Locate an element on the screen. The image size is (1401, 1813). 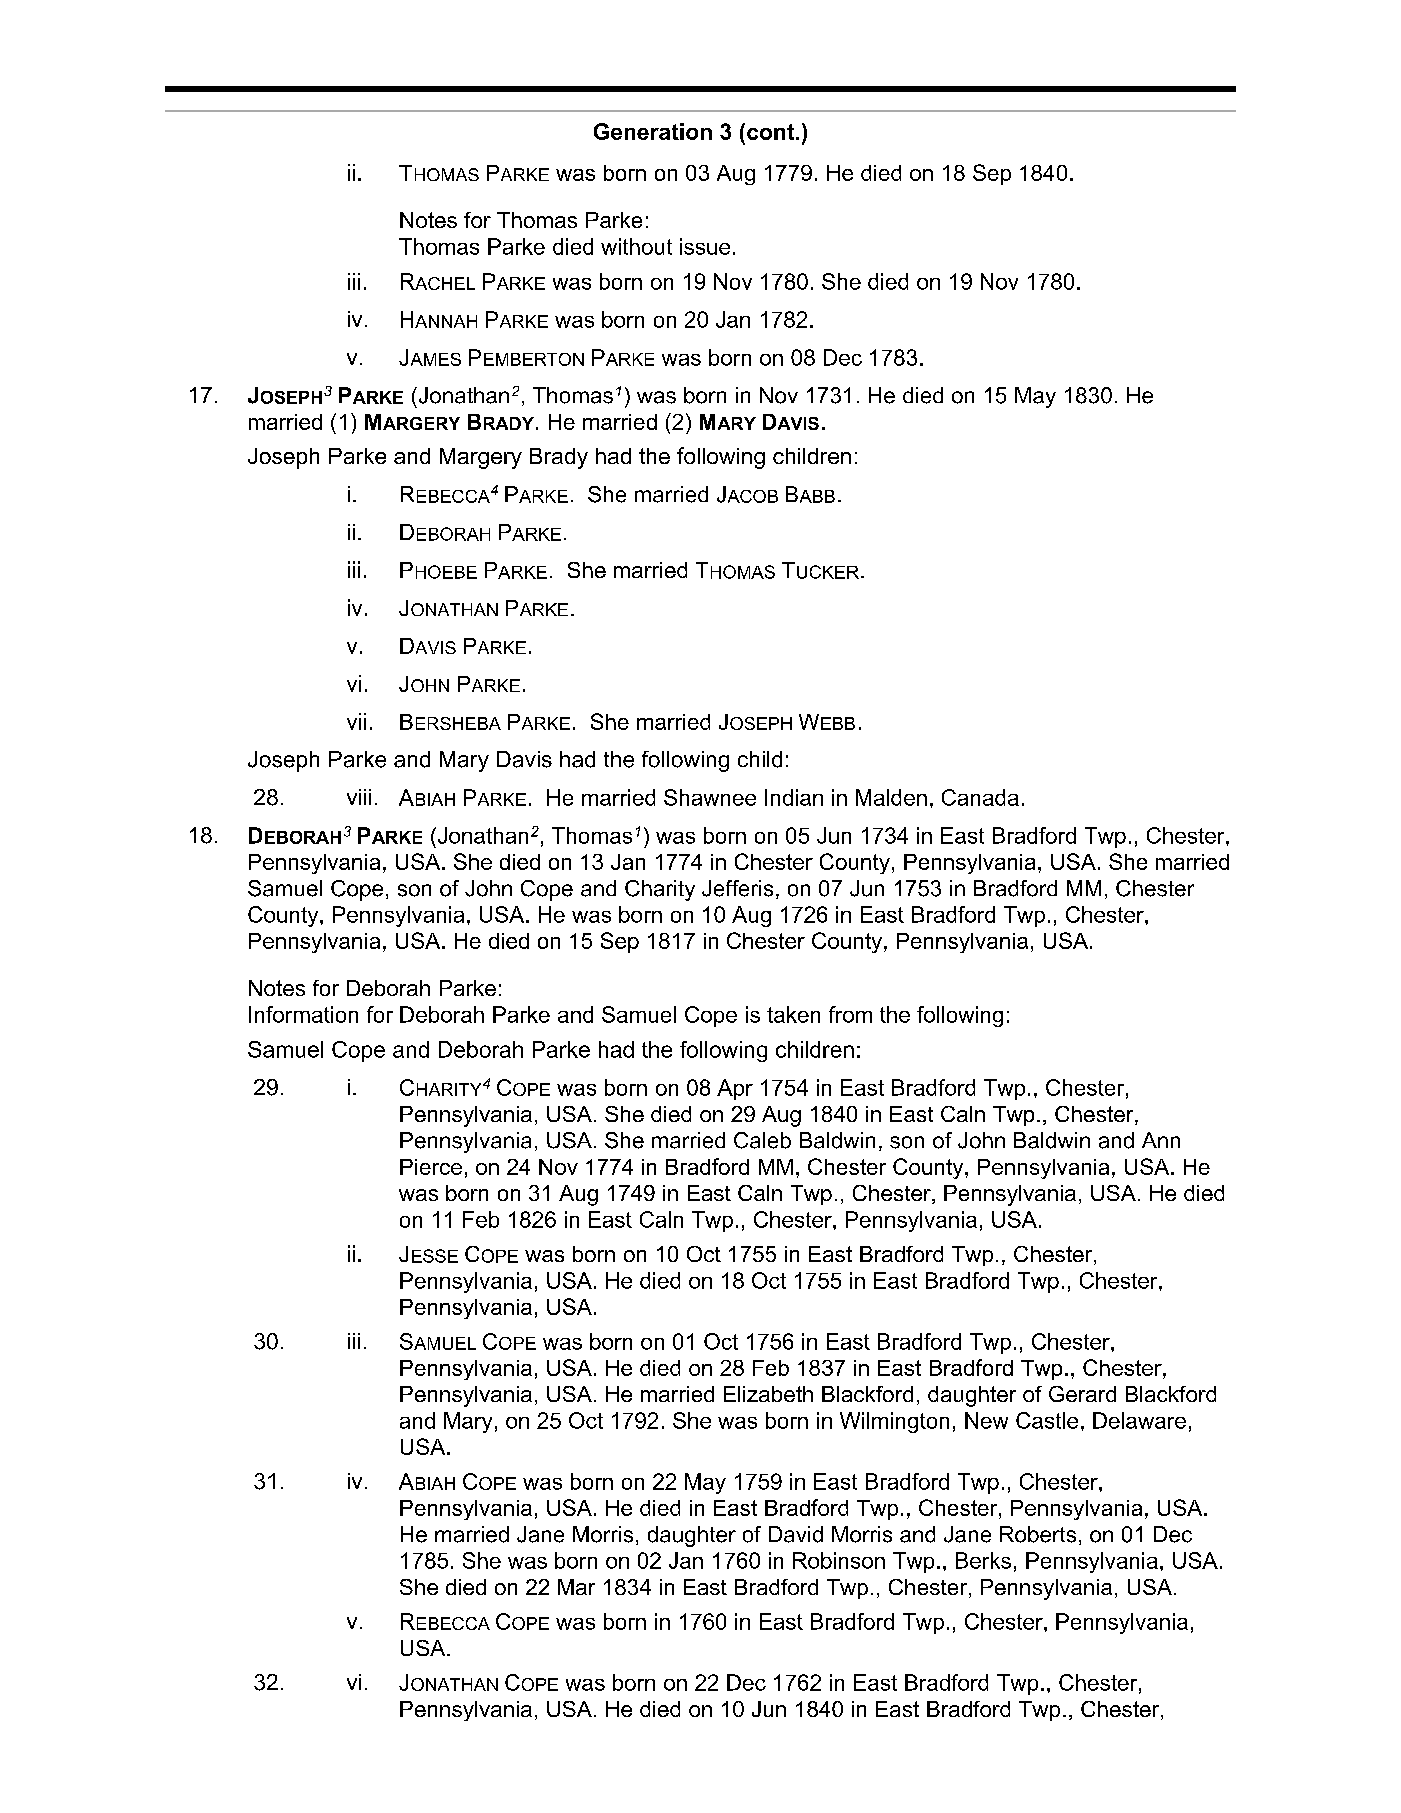
Gerard is located at coordinates (1082, 1394).
